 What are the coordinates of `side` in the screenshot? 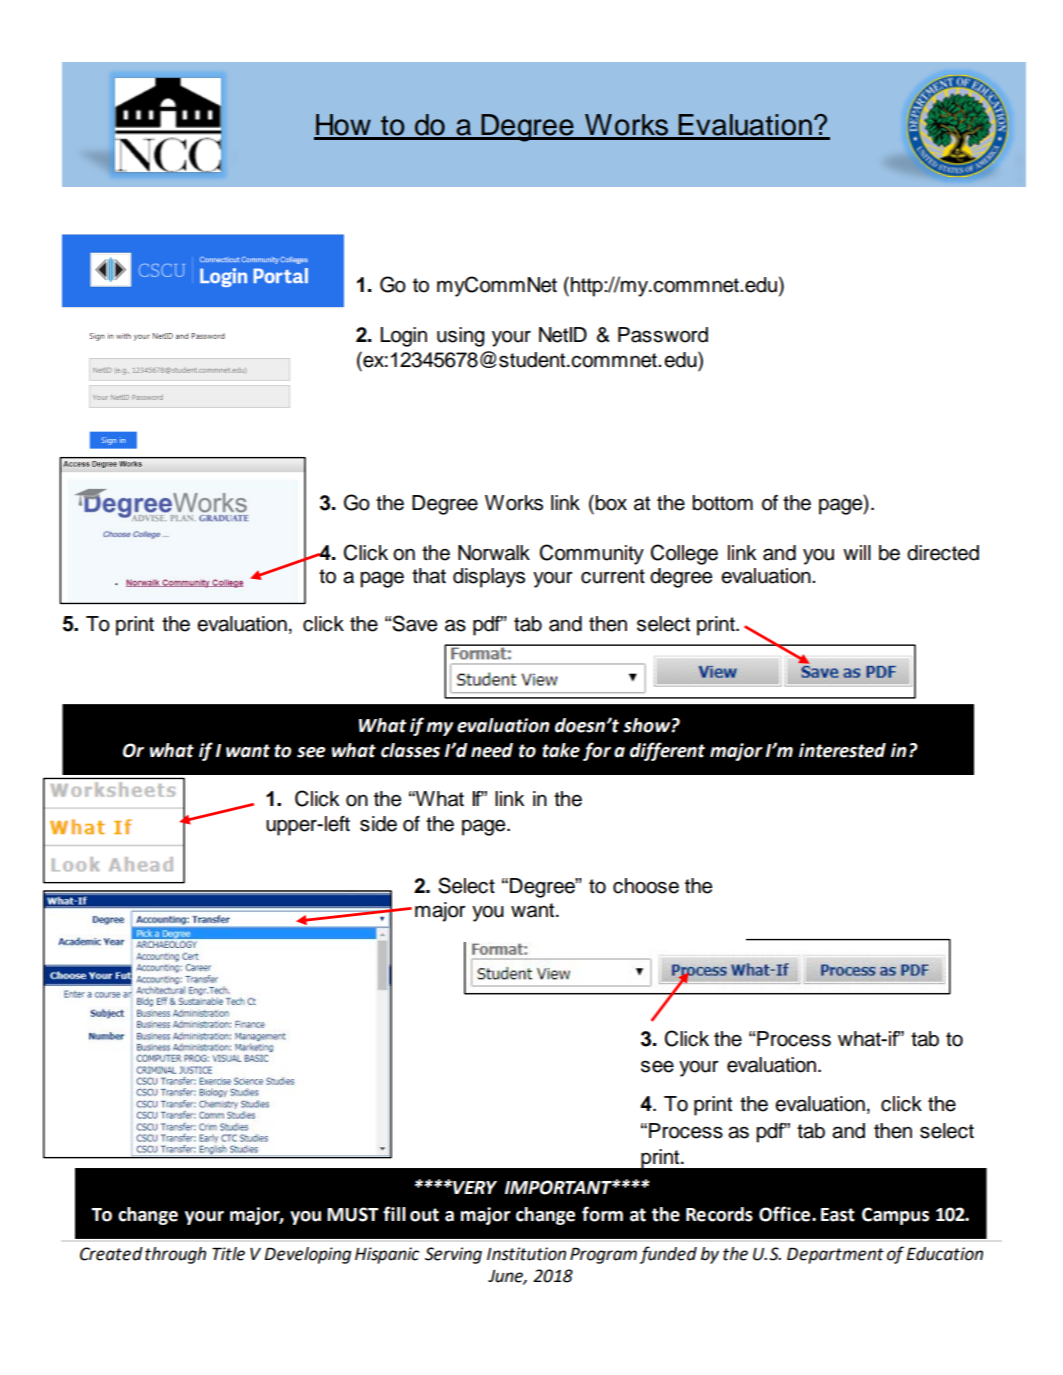 It's located at (378, 824).
